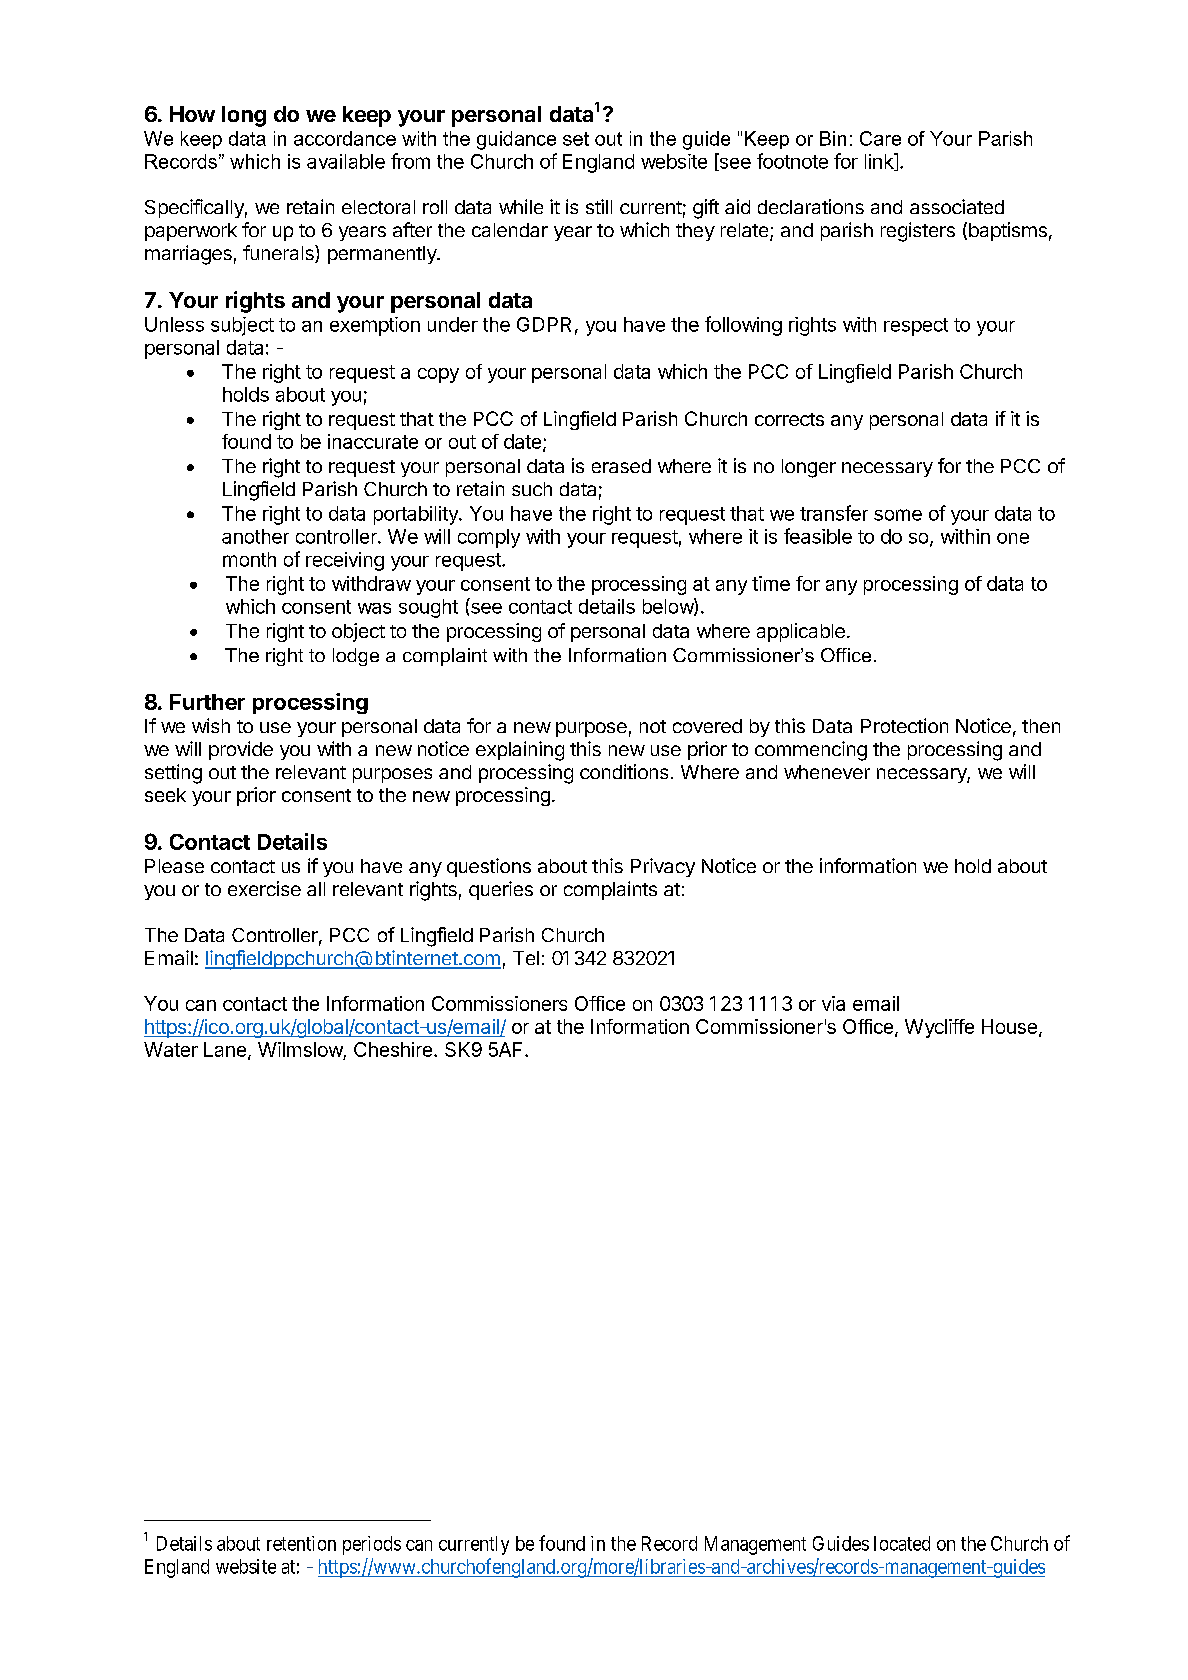 This document has height=1680, width=1188. What do you see at coordinates (489, 538) in the document?
I see `comply` at bounding box center [489, 538].
